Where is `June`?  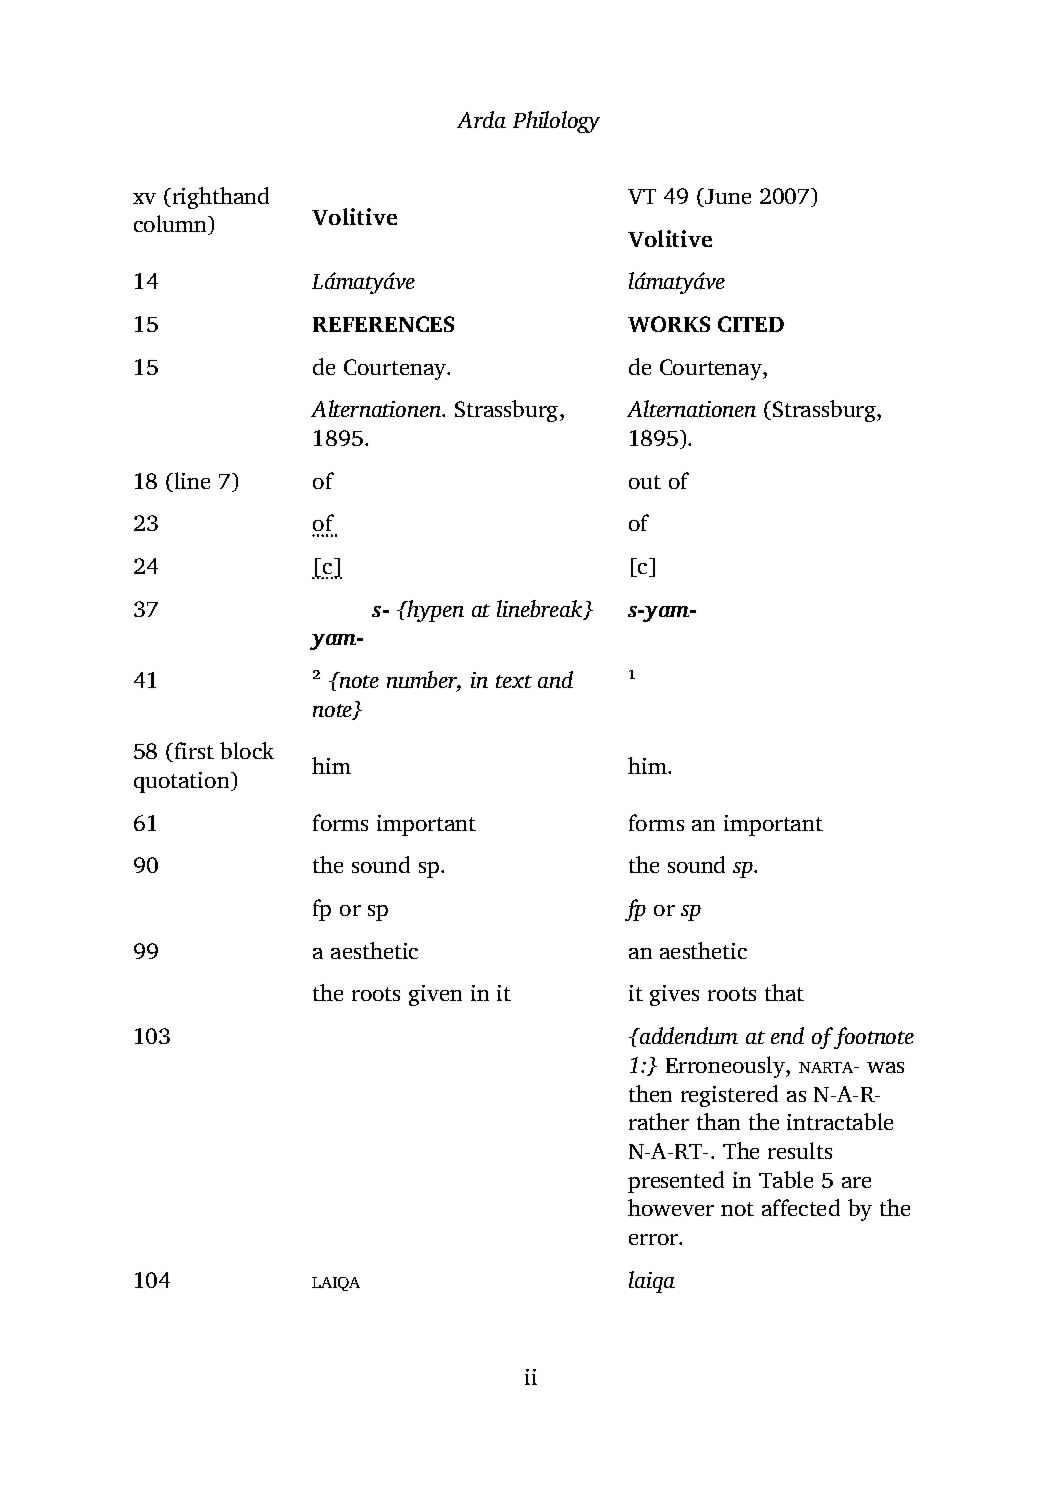
June is located at coordinates (726, 197).
